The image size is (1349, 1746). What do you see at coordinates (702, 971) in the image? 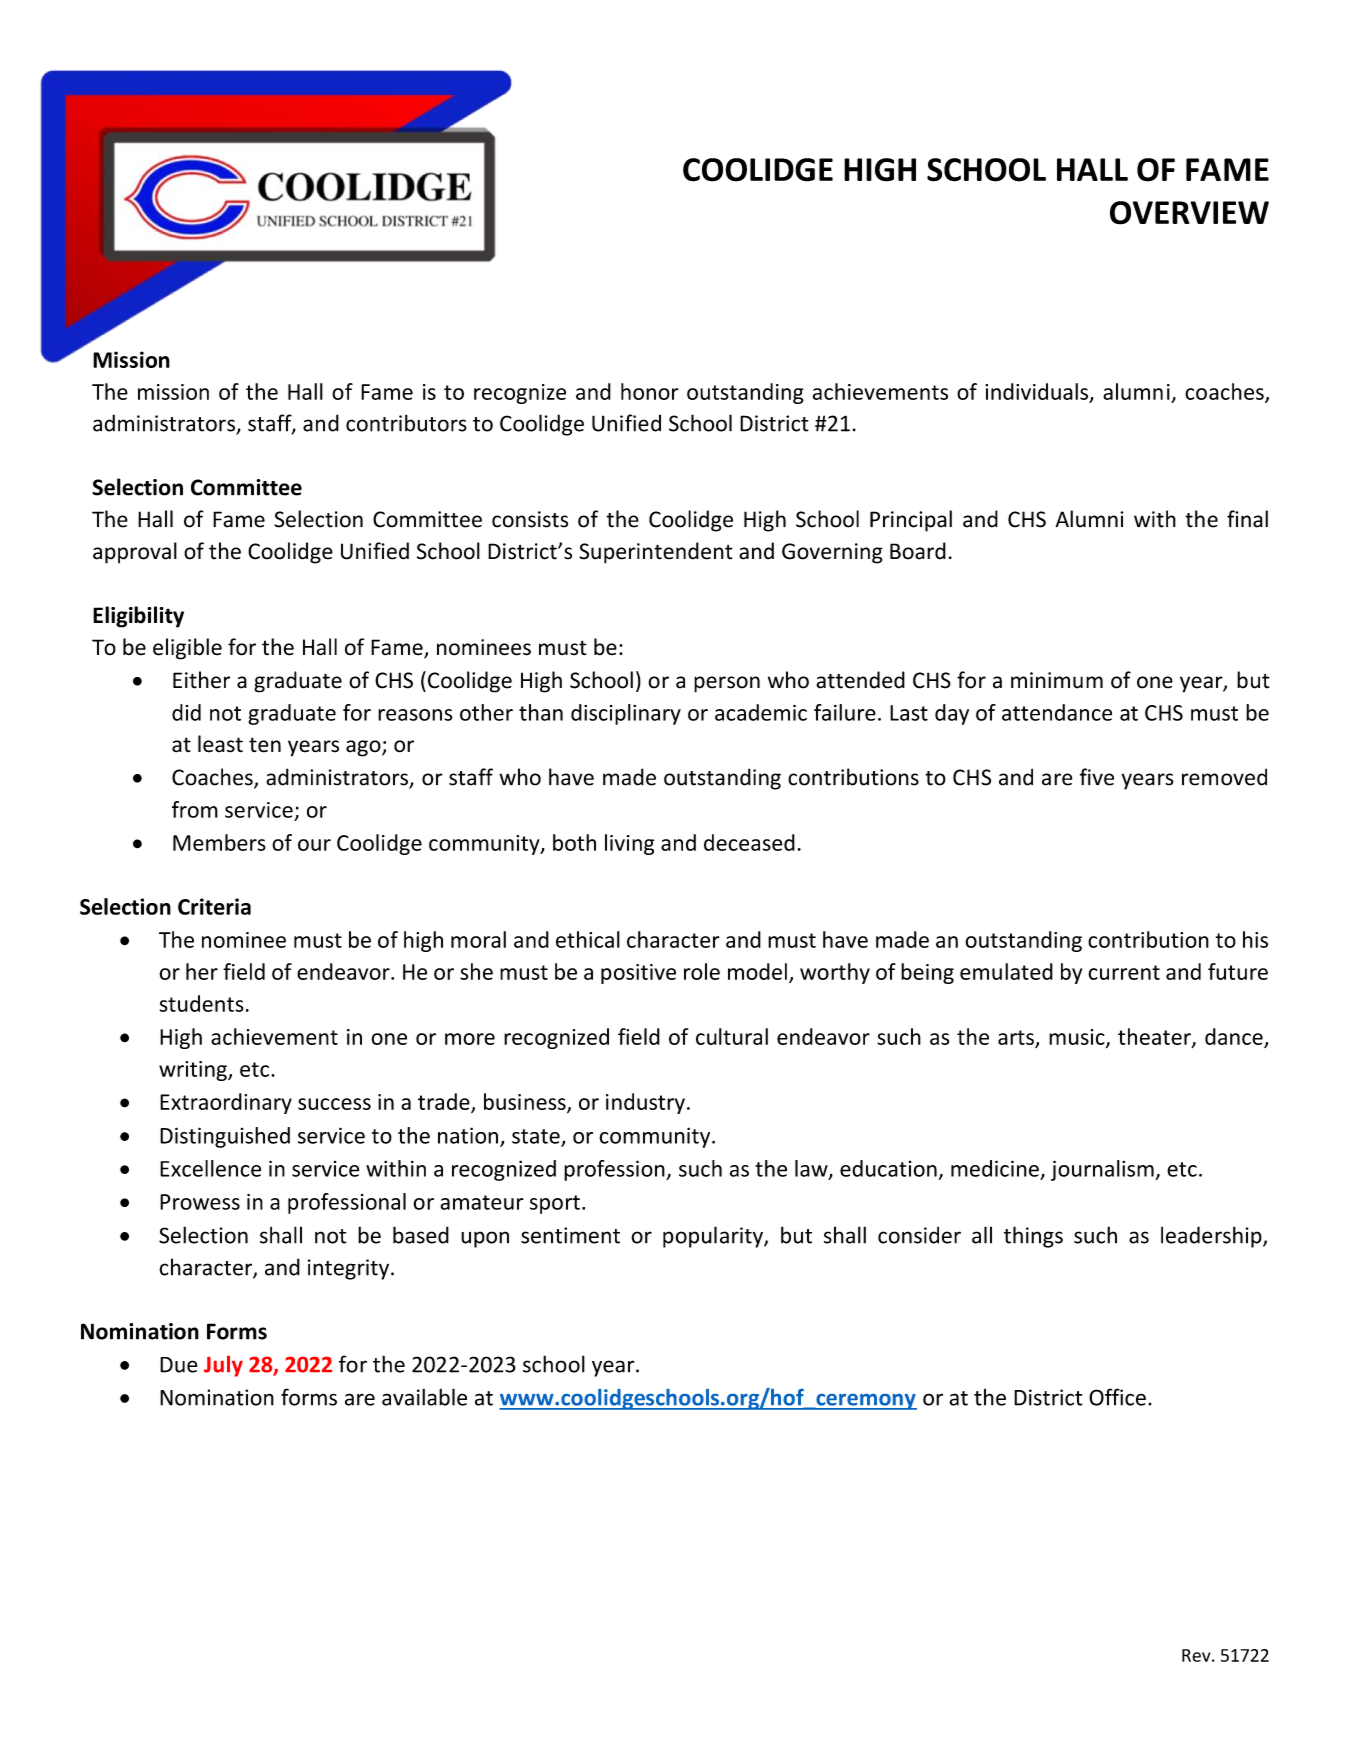
I see `role` at bounding box center [702, 971].
